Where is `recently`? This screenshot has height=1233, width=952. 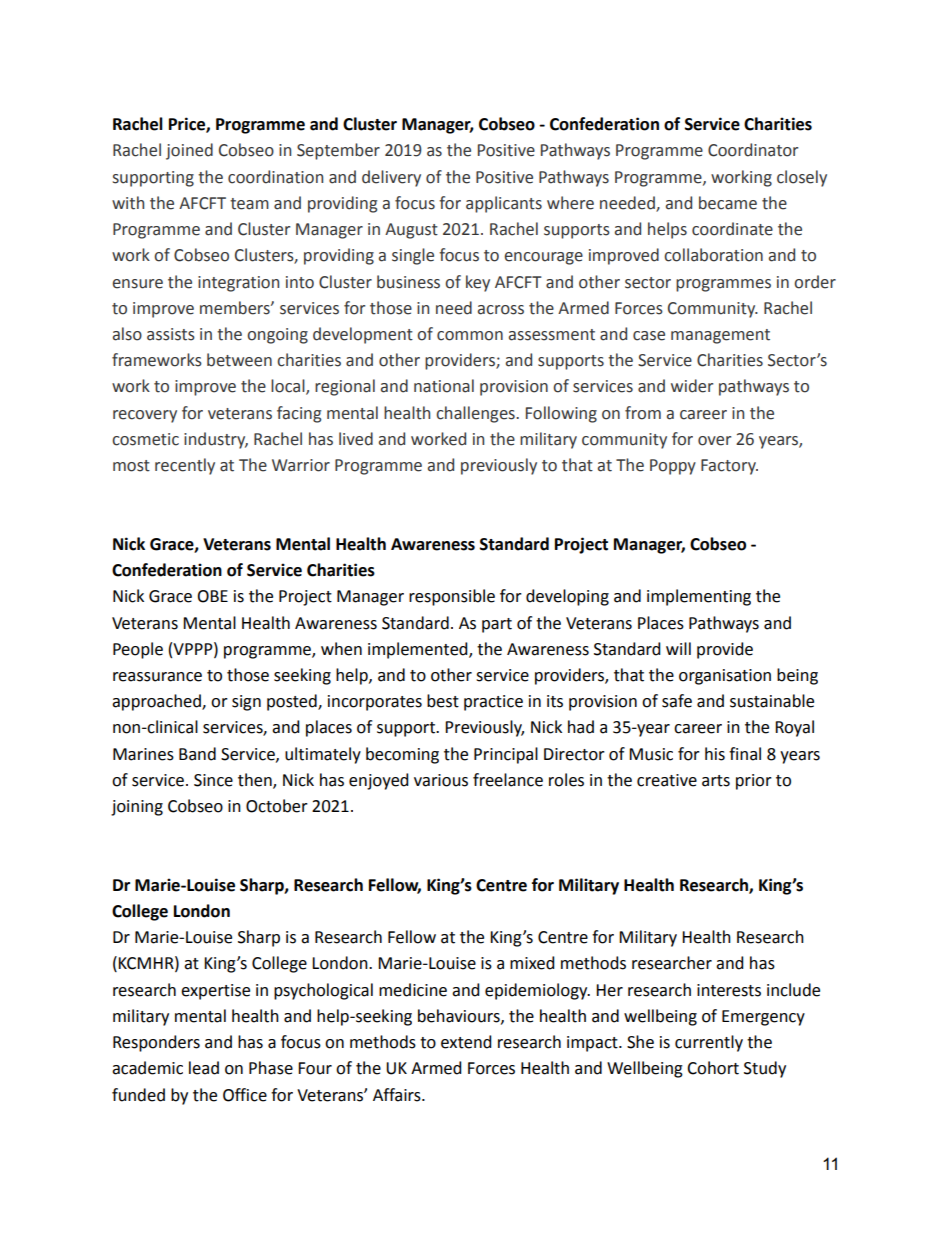 recently is located at coordinates (185, 466).
